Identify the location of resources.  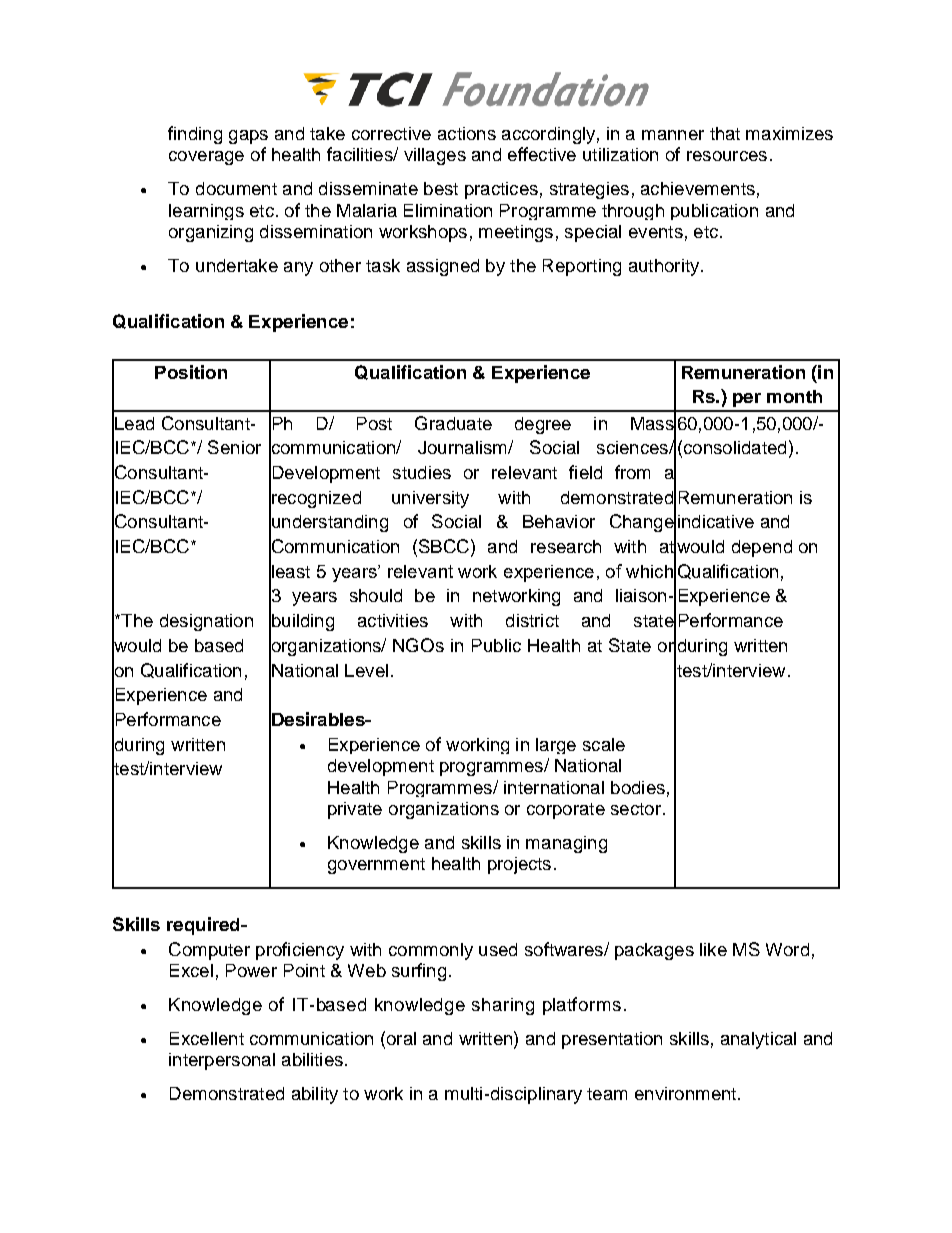
(727, 156).
